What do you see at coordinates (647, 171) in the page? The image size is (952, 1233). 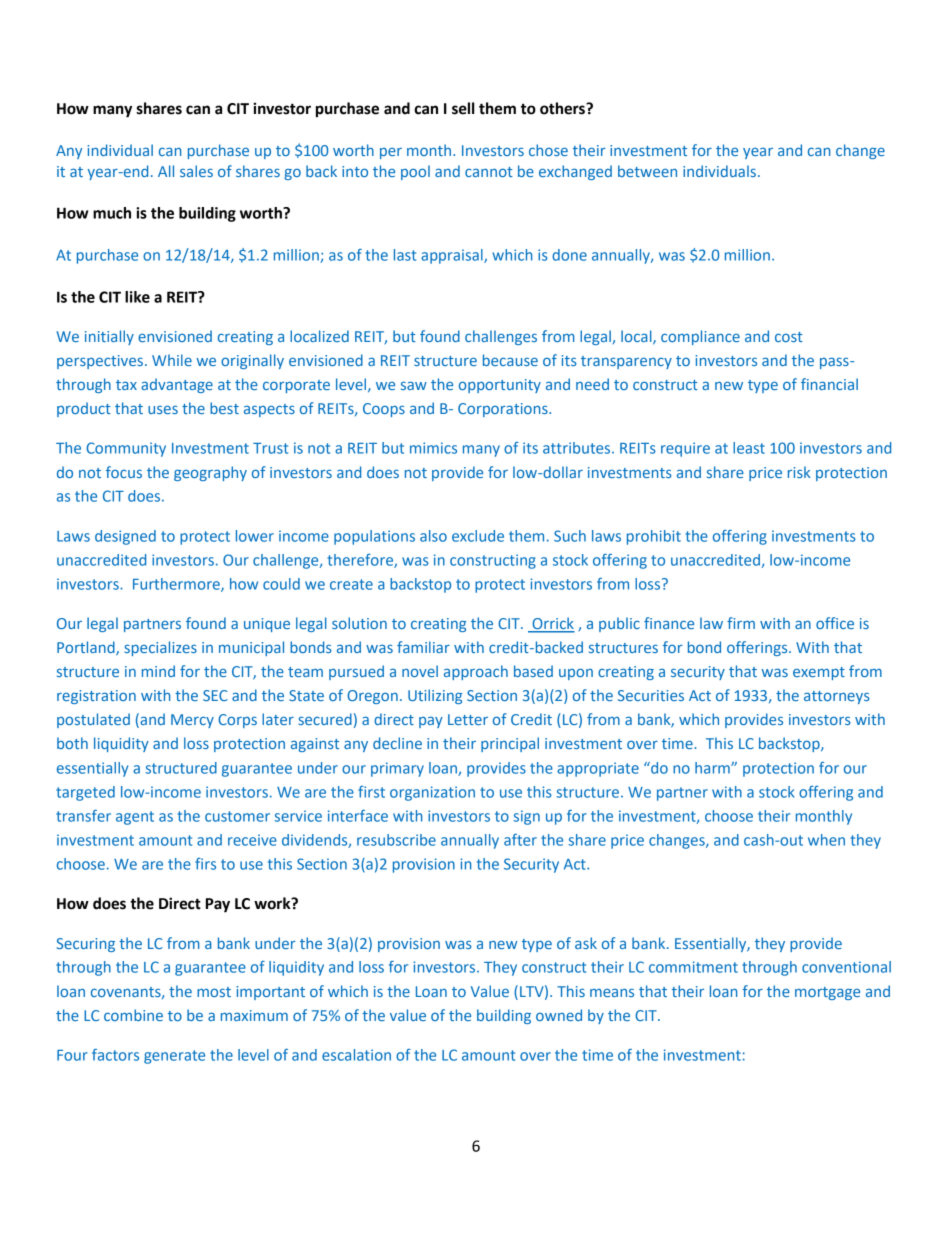 I see `between` at bounding box center [647, 171].
